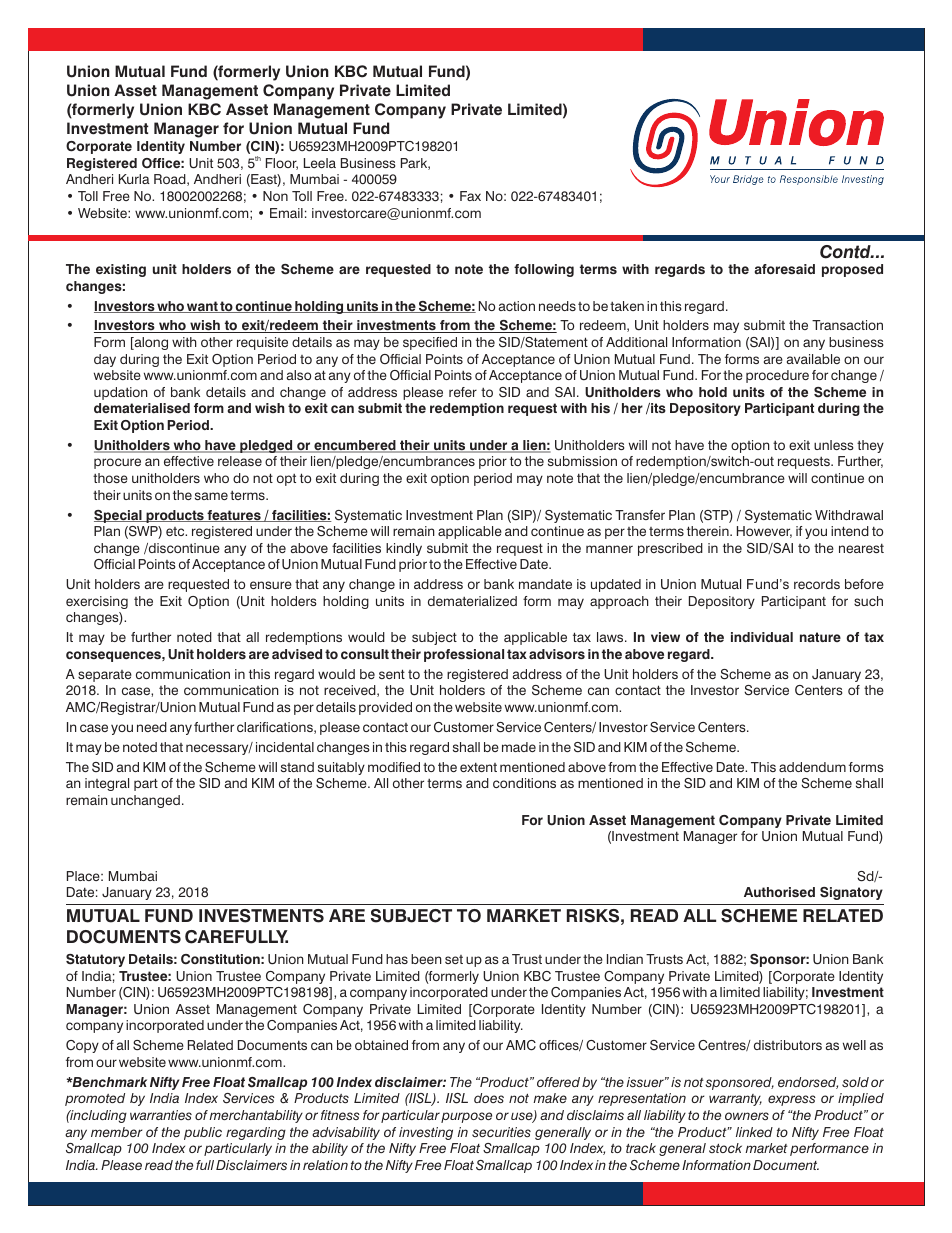 Image resolution: width=952 pixels, height=1233 pixels. What do you see at coordinates (203, 1133) in the screenshot?
I see `public` at bounding box center [203, 1133].
